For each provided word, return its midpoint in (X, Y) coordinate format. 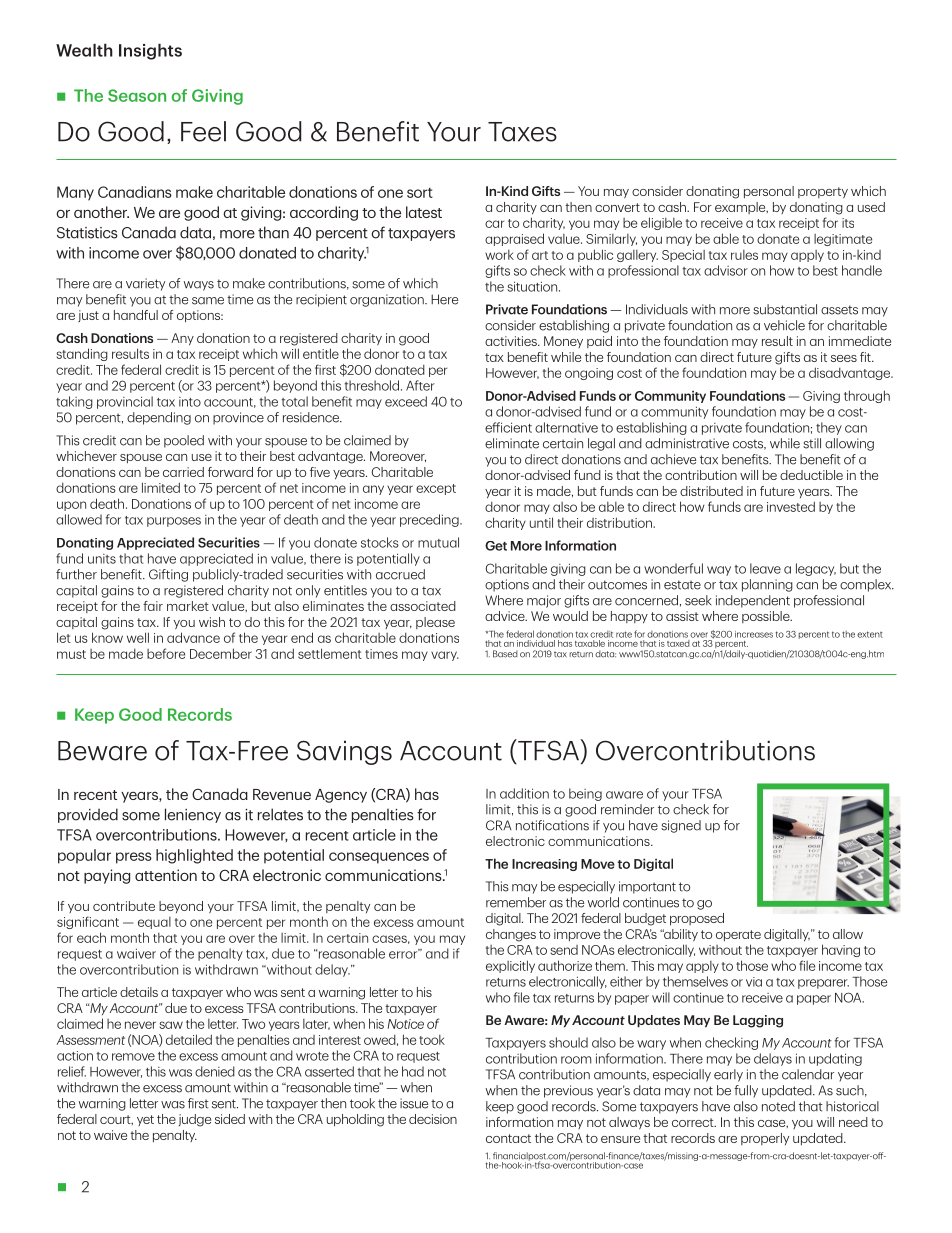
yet (145, 1120)
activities (512, 341)
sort (420, 193)
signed (681, 826)
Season (137, 95)
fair (153, 606)
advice (506, 616)
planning (767, 585)
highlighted (194, 856)
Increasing (544, 865)
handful (136, 315)
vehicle (784, 325)
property (823, 192)
